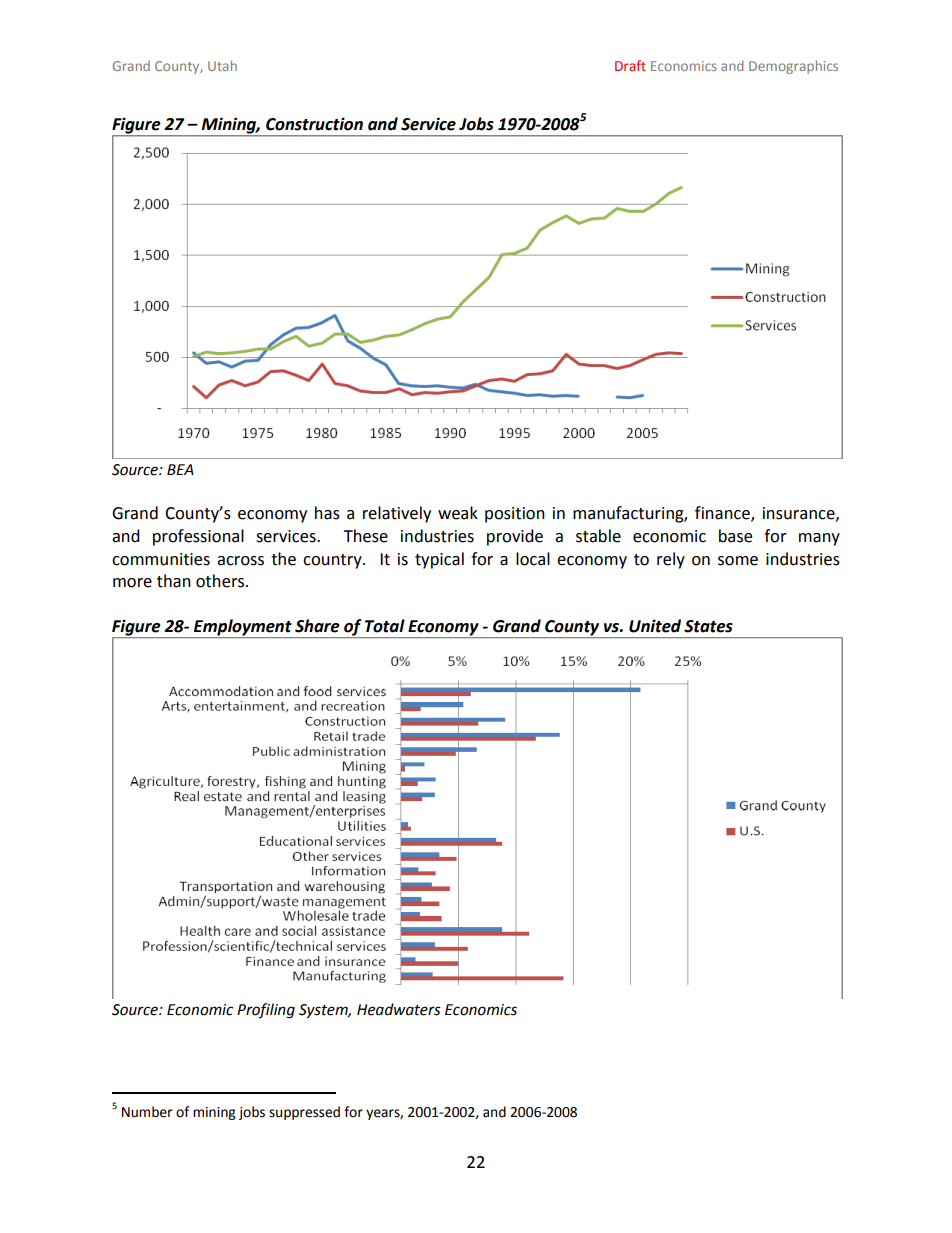 This screenshot has height=1233, width=952. I want to click on Demographics, so click(793, 67).
